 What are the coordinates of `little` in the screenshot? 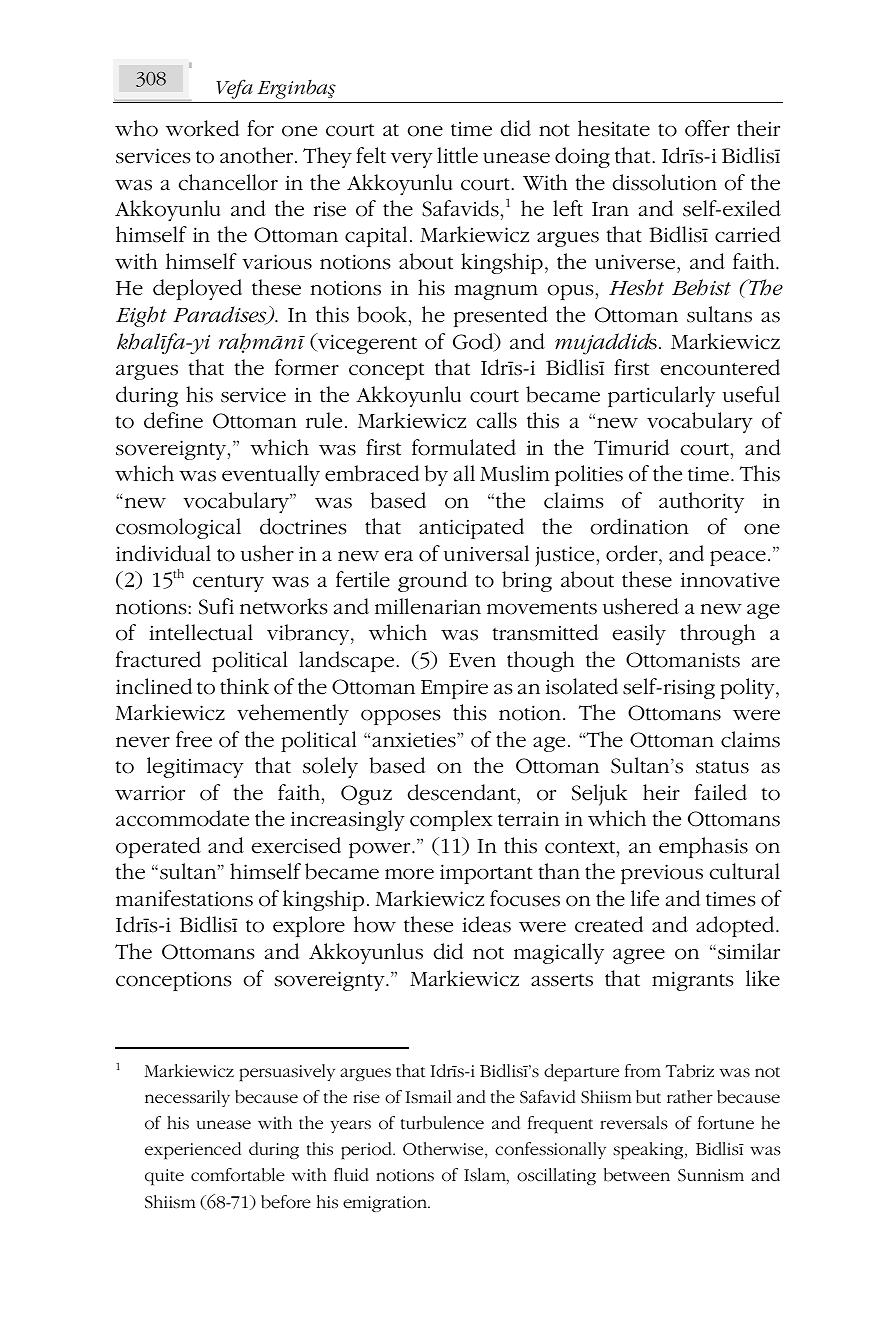 It's located at (457, 155).
